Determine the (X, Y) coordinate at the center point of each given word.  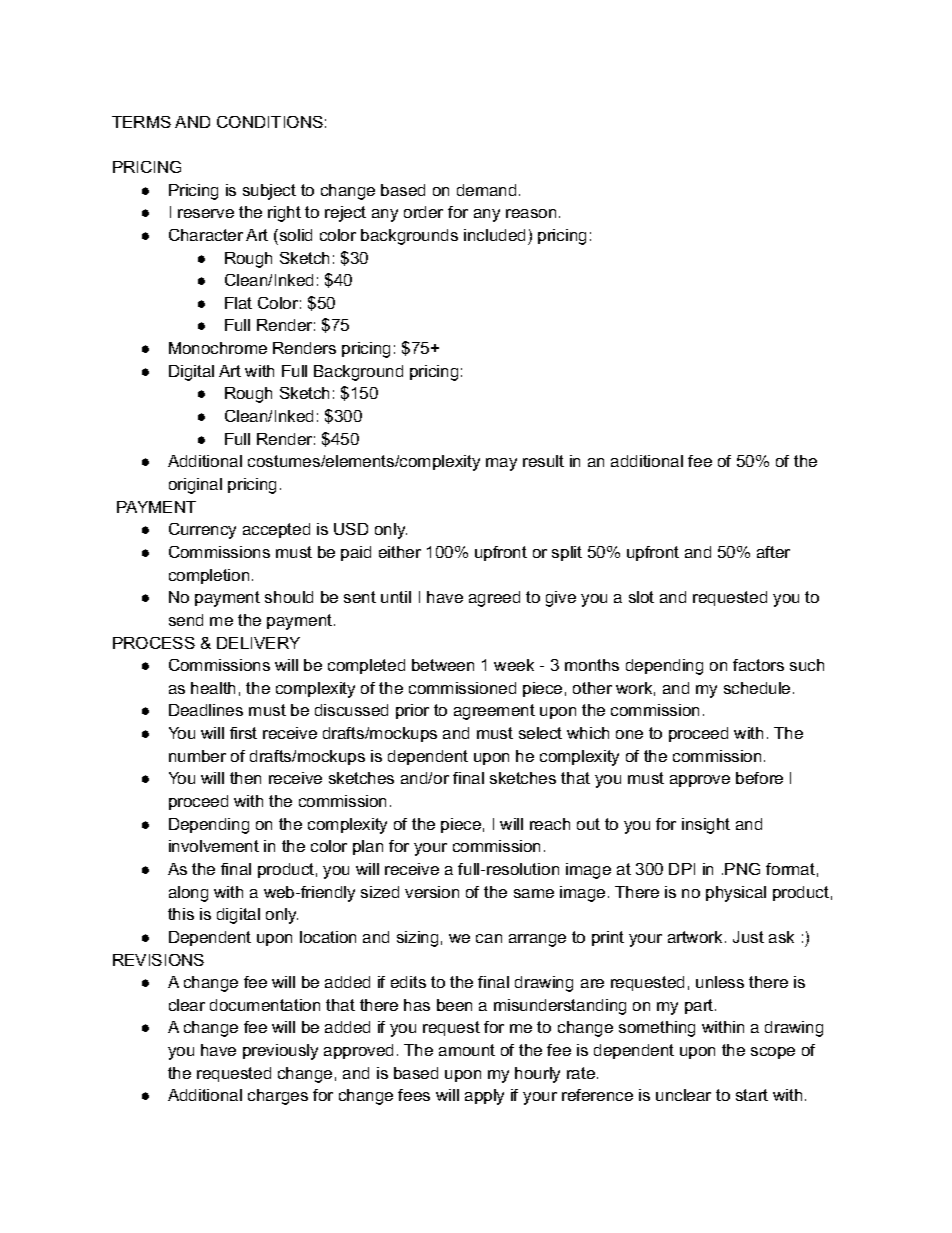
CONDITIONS (270, 122)
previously (280, 1052)
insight (706, 826)
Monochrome (218, 348)
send (186, 620)
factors (758, 665)
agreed (494, 599)
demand (486, 190)
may (501, 464)
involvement (214, 846)
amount (467, 1050)
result (543, 461)
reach (550, 824)
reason (531, 213)
